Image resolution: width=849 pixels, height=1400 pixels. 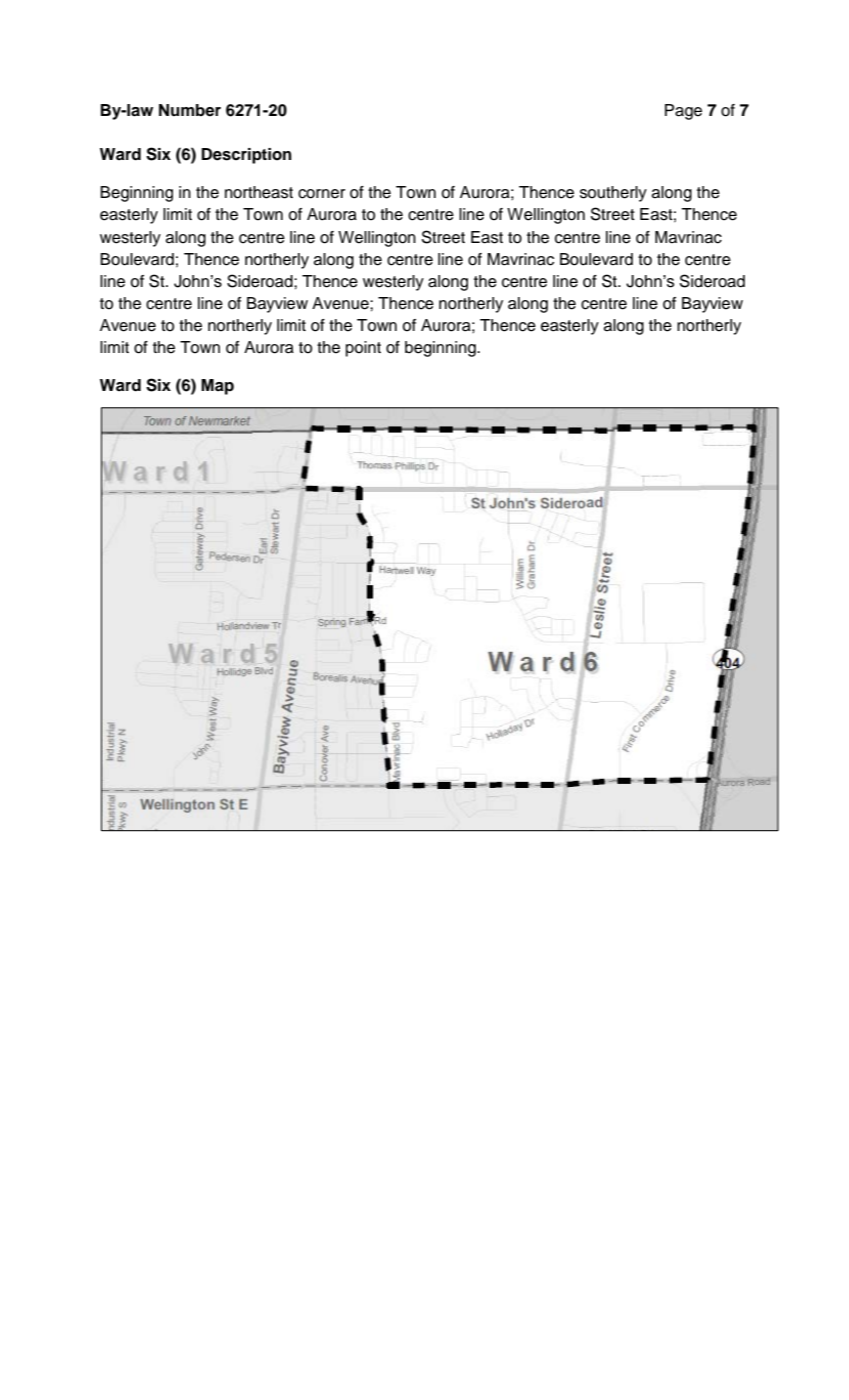 What do you see at coordinates (363, 349) in the document?
I see `point` at bounding box center [363, 349].
